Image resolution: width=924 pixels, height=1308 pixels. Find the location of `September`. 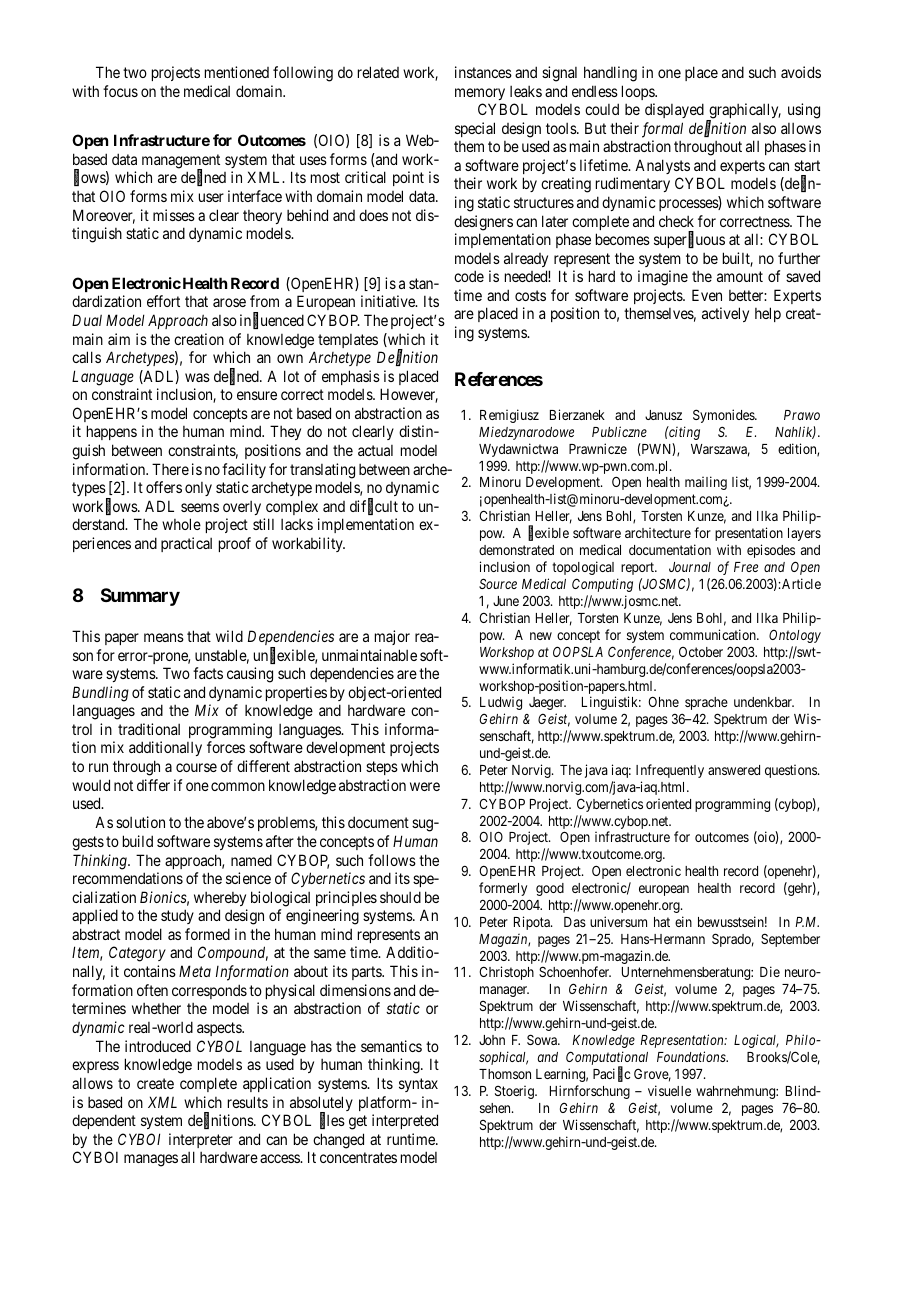

September is located at coordinates (790, 940).
